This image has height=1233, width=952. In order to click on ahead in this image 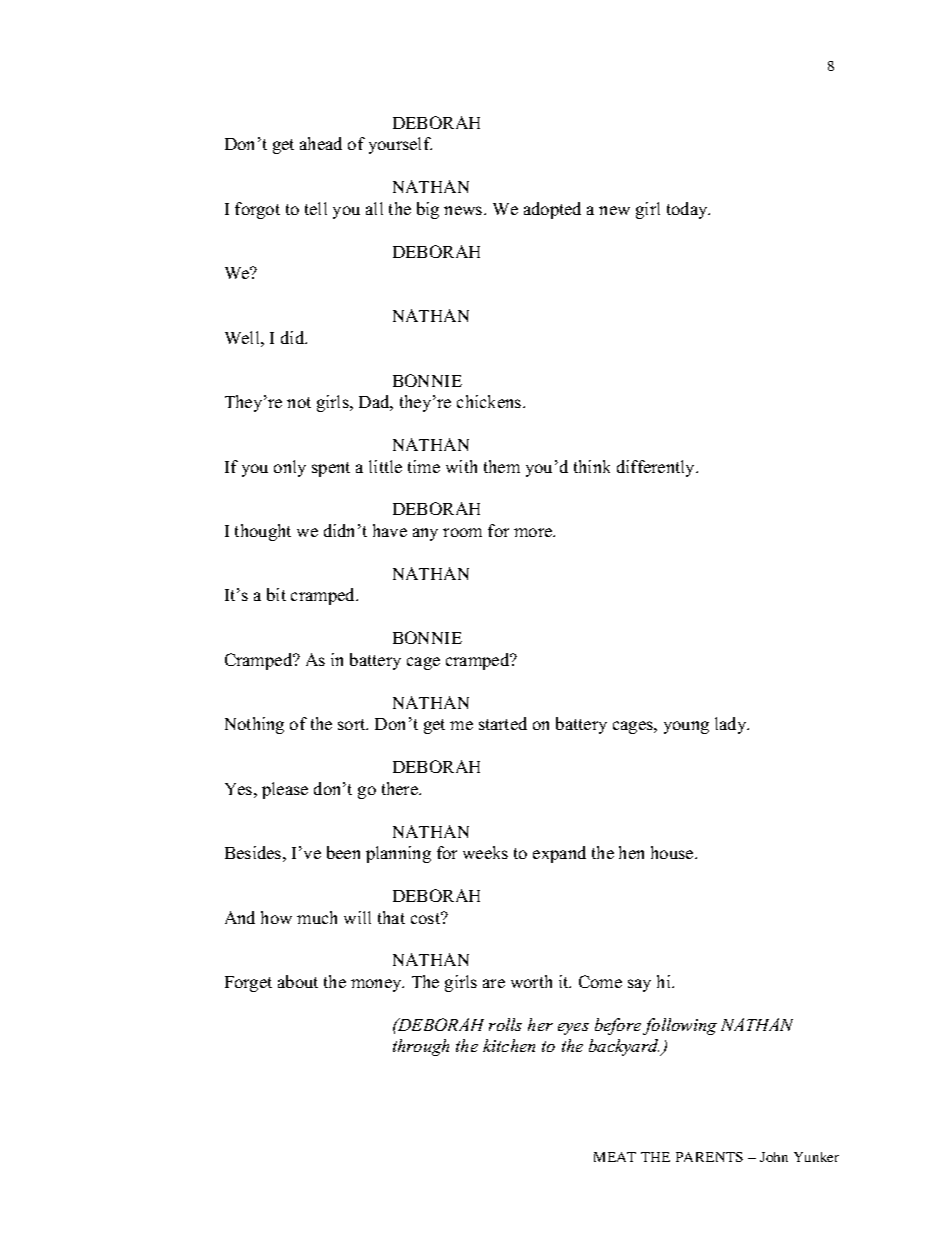, I will do `click(321, 143)`.
